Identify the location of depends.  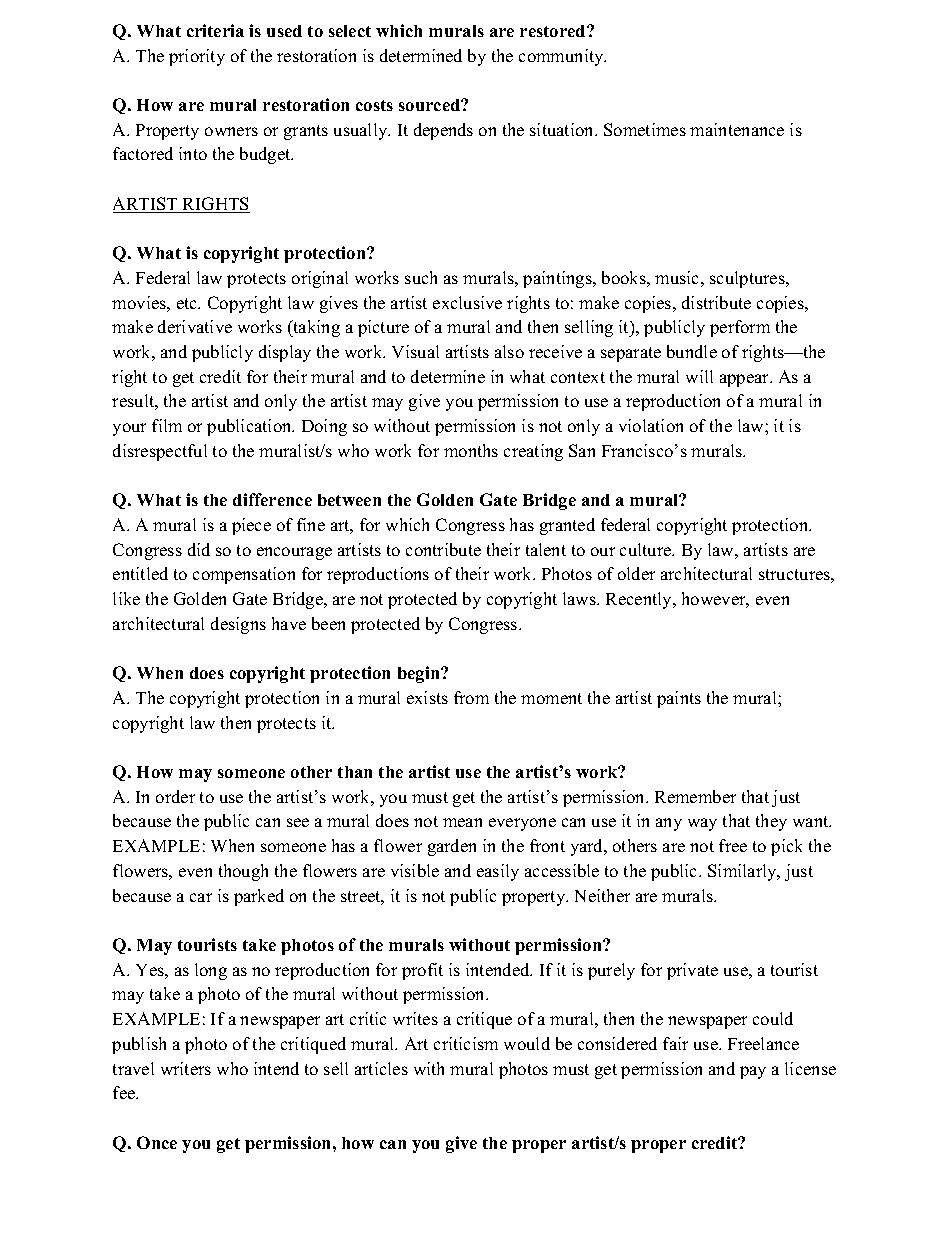
(443, 131).
